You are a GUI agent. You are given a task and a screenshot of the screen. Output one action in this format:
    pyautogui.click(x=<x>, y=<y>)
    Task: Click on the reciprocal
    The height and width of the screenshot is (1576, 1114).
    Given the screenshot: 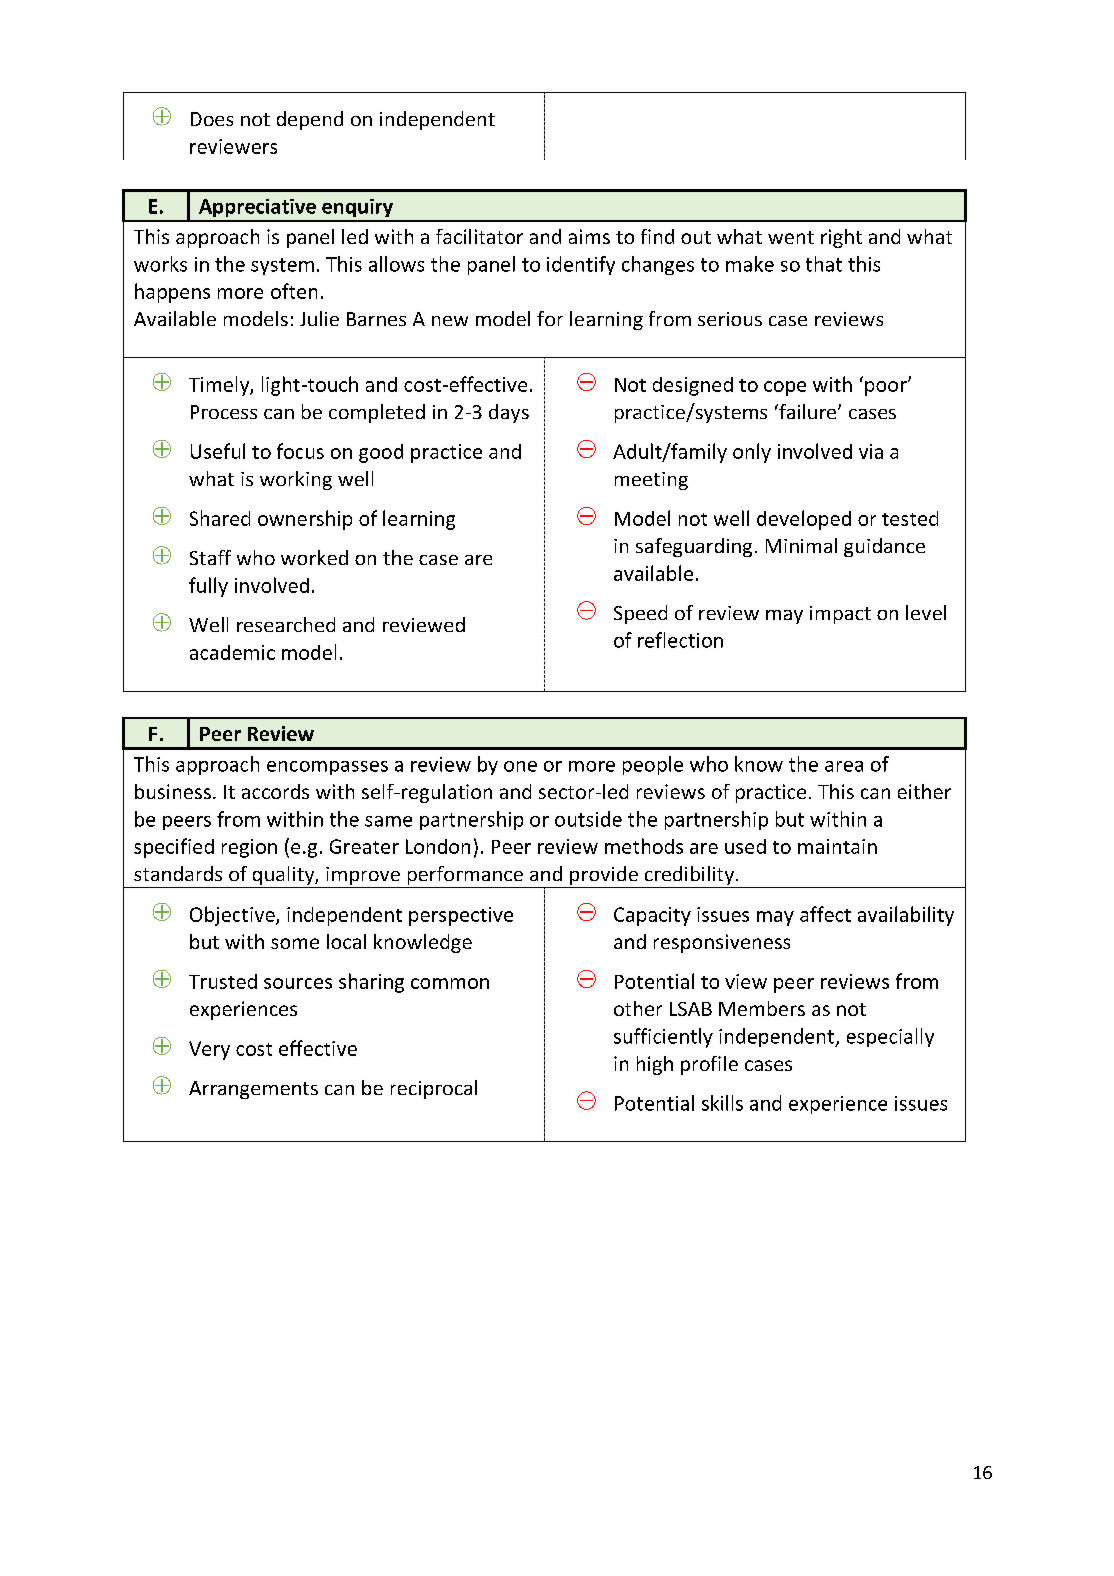 What is the action you would take?
    pyautogui.click(x=434, y=1089)
